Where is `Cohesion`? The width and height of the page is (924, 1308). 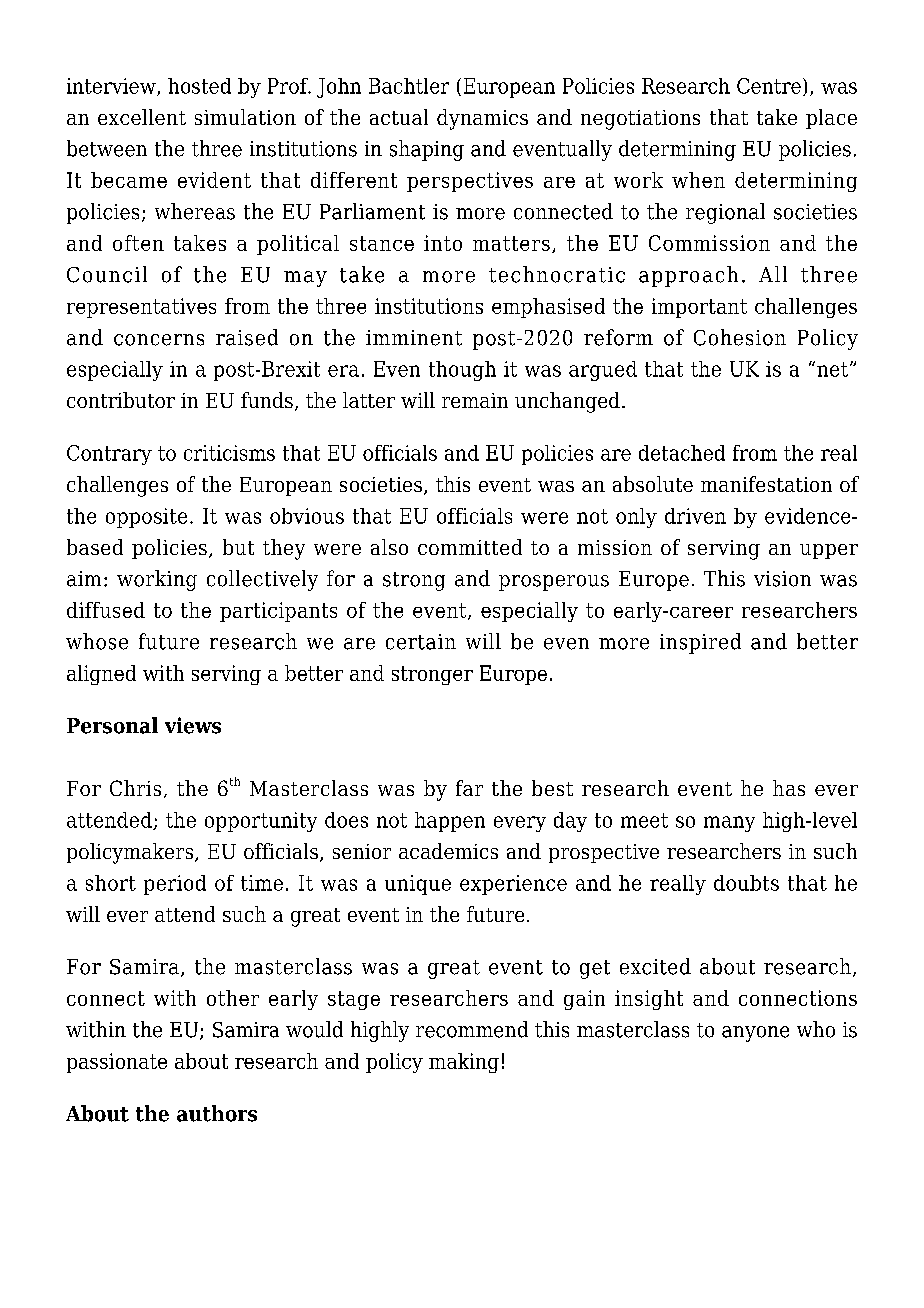 Cohesion is located at coordinates (740, 337).
